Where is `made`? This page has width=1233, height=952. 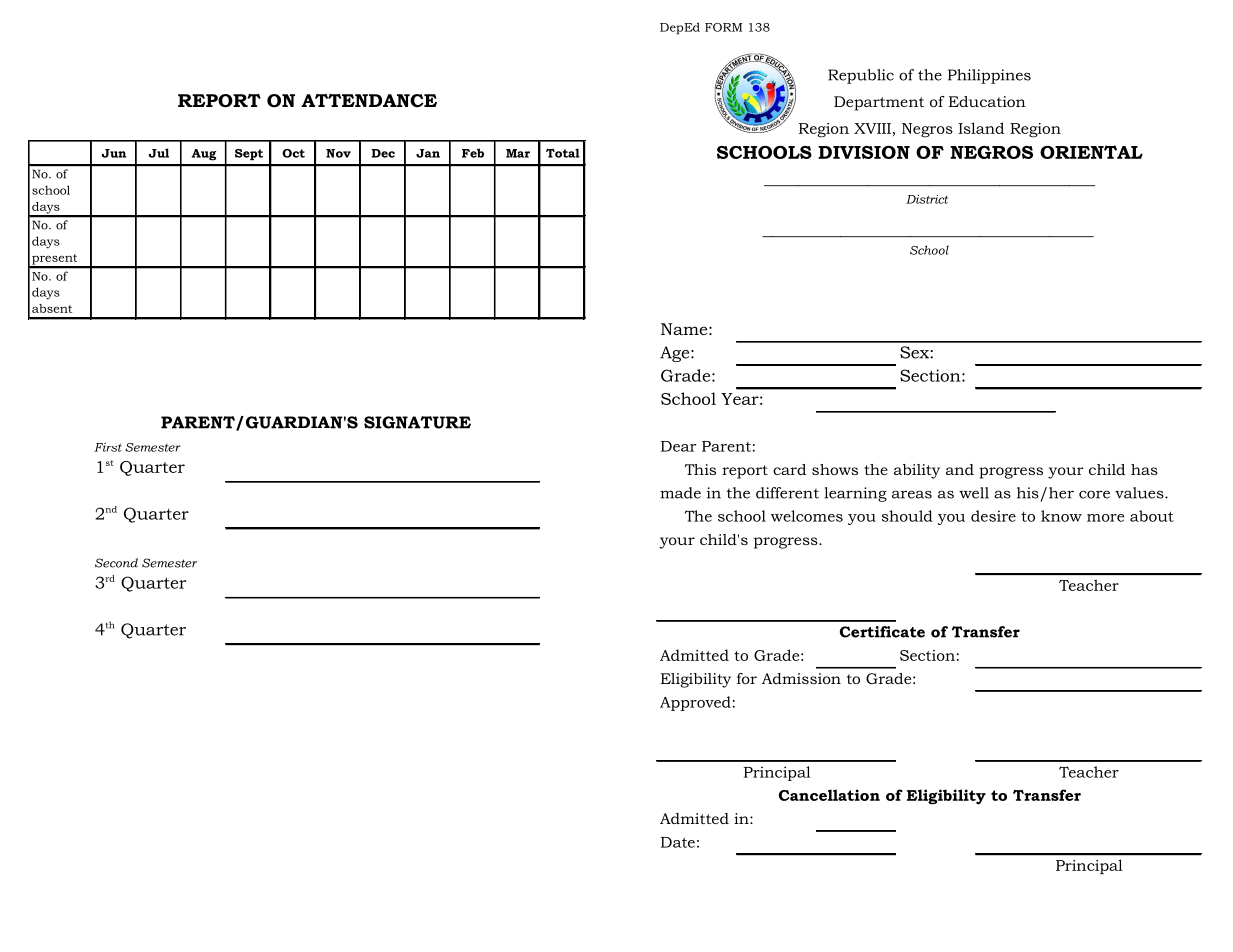
made is located at coordinates (680, 493).
